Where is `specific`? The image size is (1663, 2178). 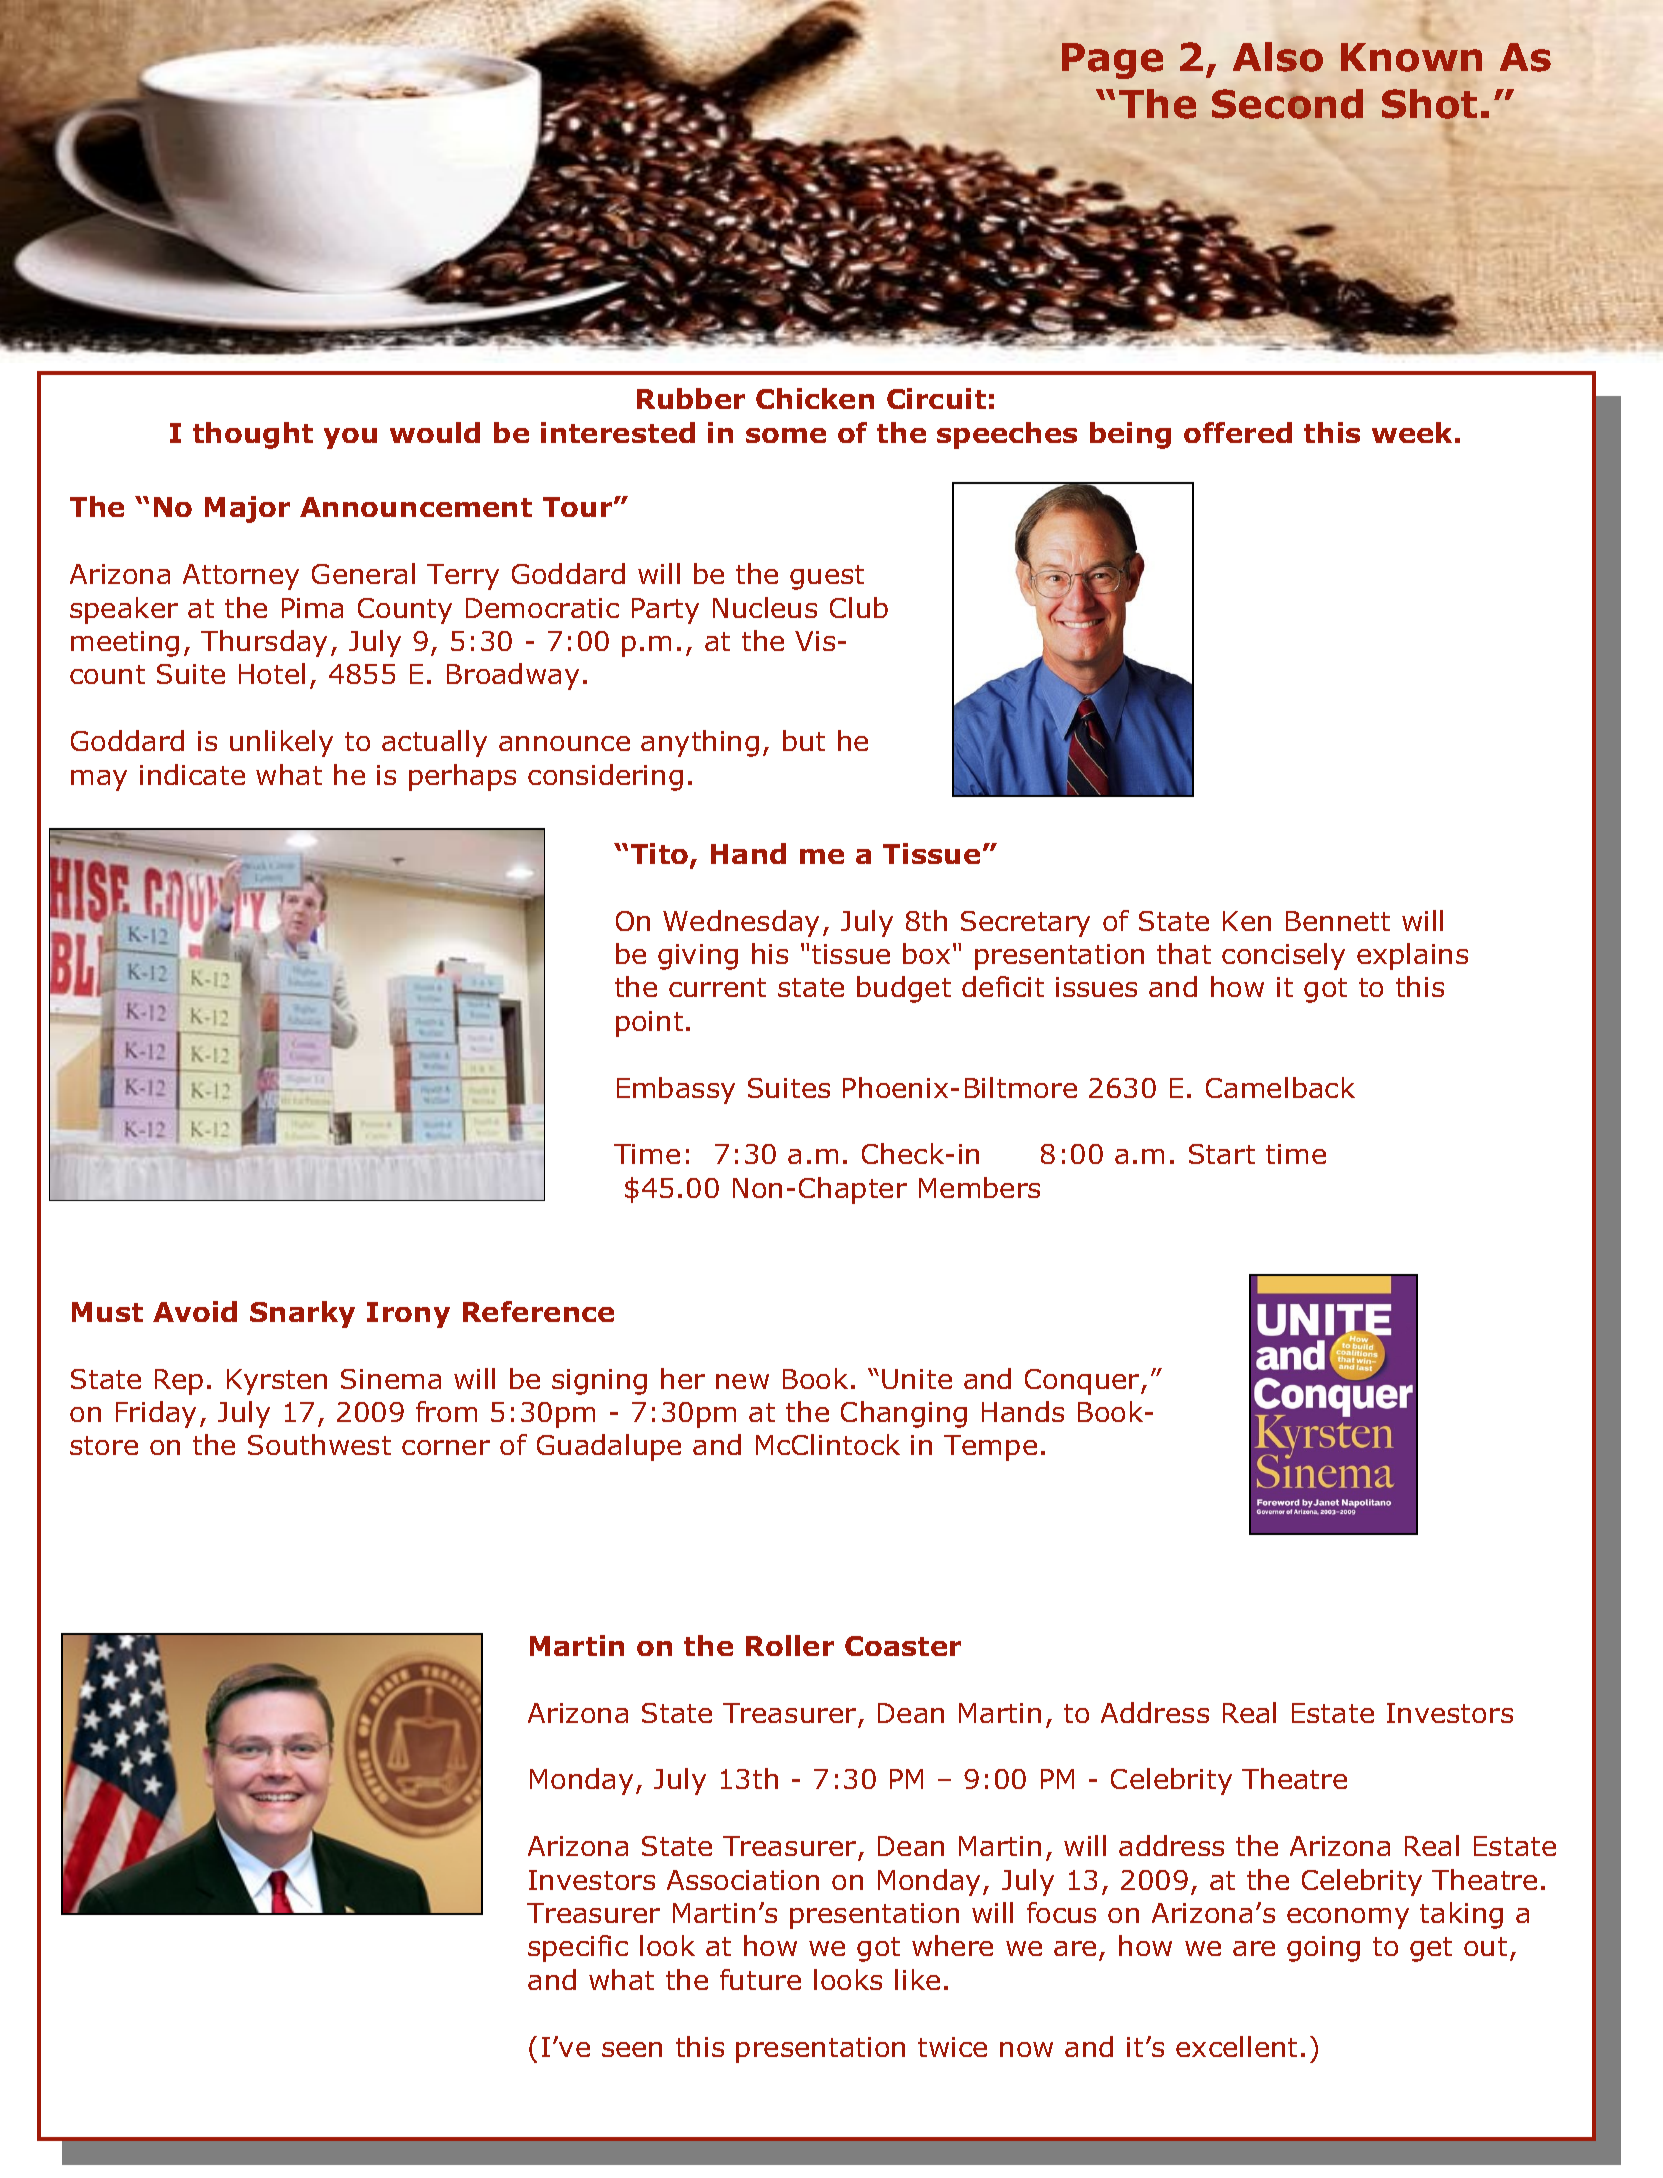 specific is located at coordinates (578, 1948).
